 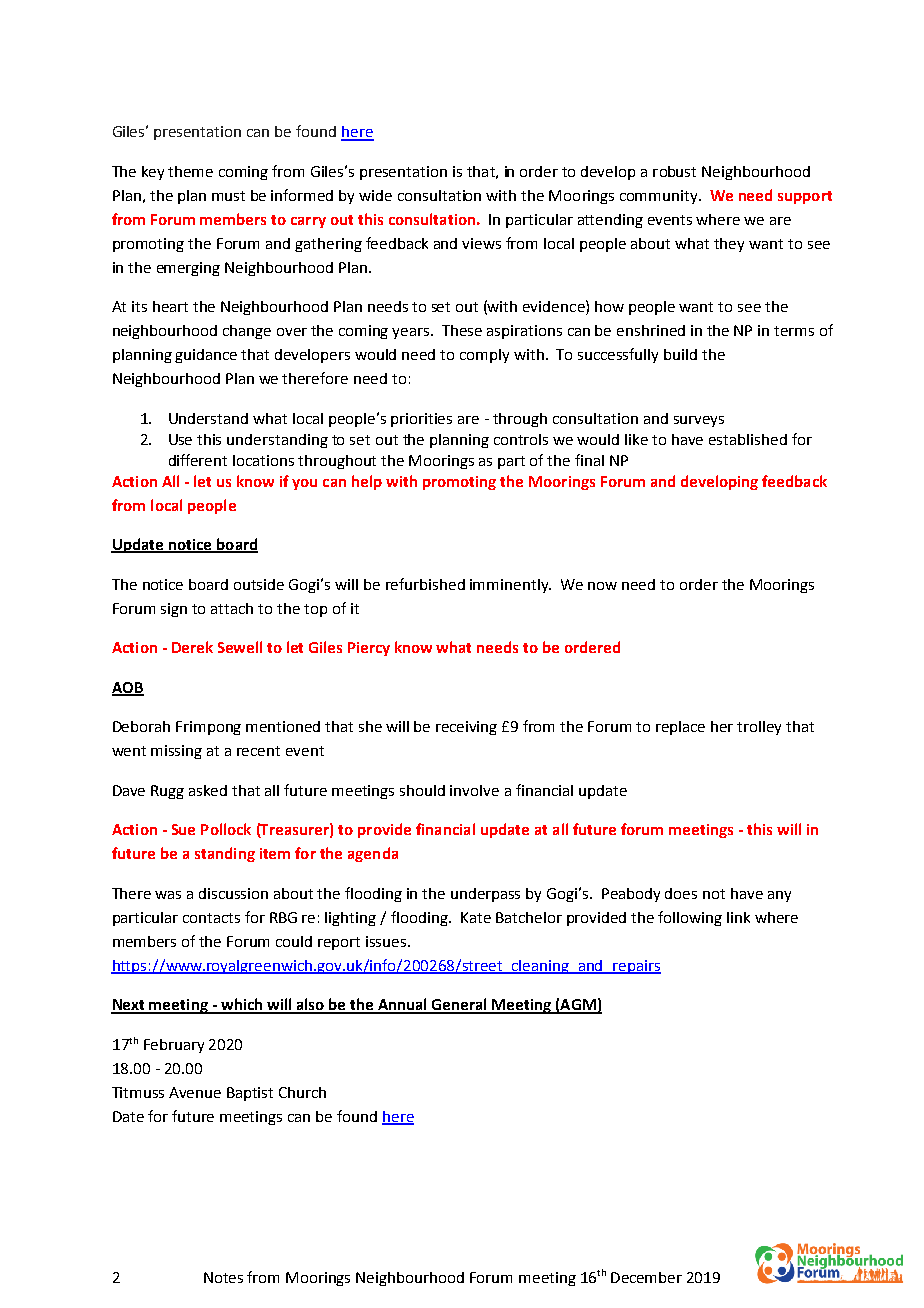 What do you see at coordinates (425, 584) in the screenshot?
I see `refurbished` at bounding box center [425, 584].
